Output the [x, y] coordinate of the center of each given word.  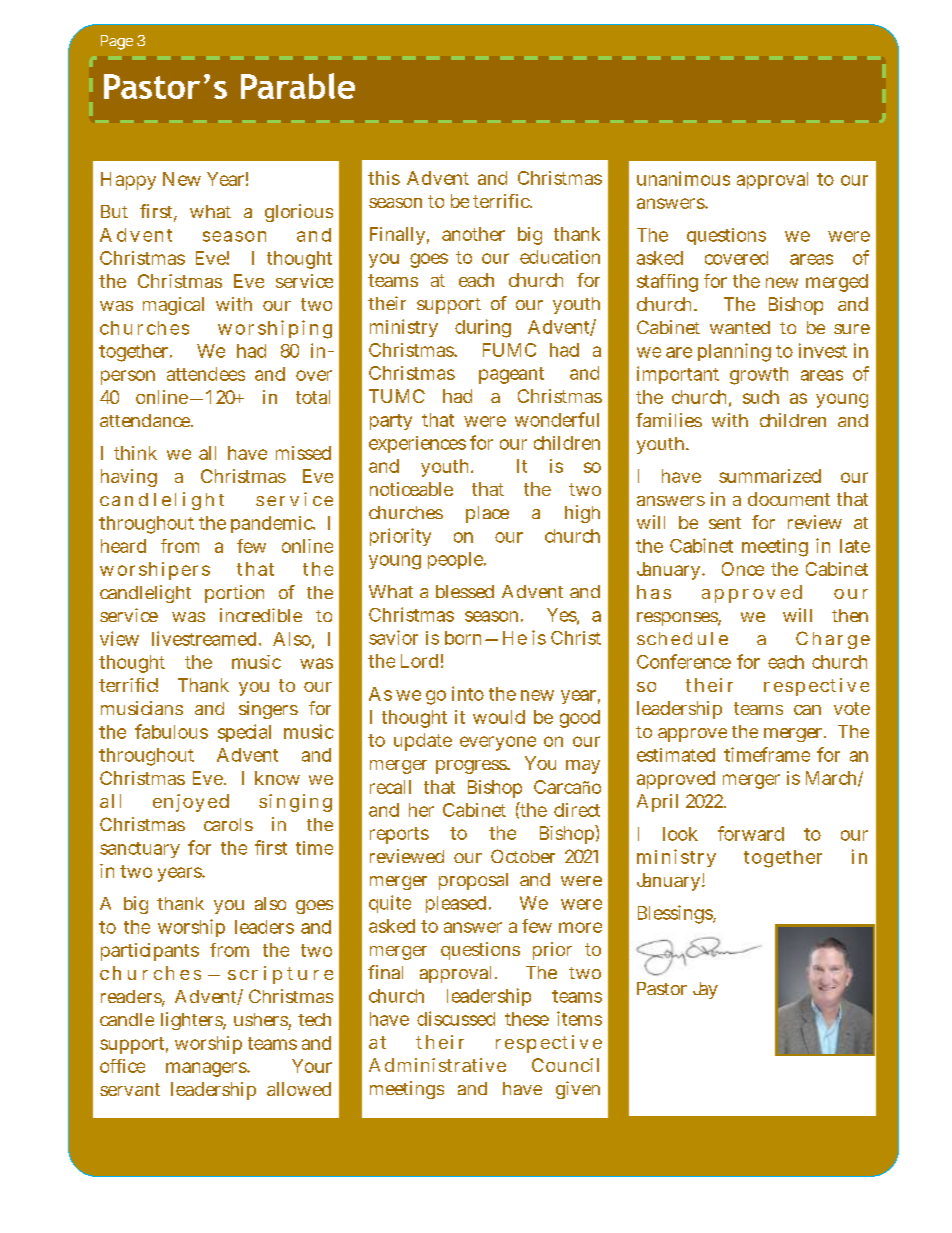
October [523, 856]
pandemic [272, 524]
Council [565, 1065]
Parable [298, 86]
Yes [562, 615]
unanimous [683, 178]
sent [725, 523]
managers [206, 1069]
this [384, 178]
